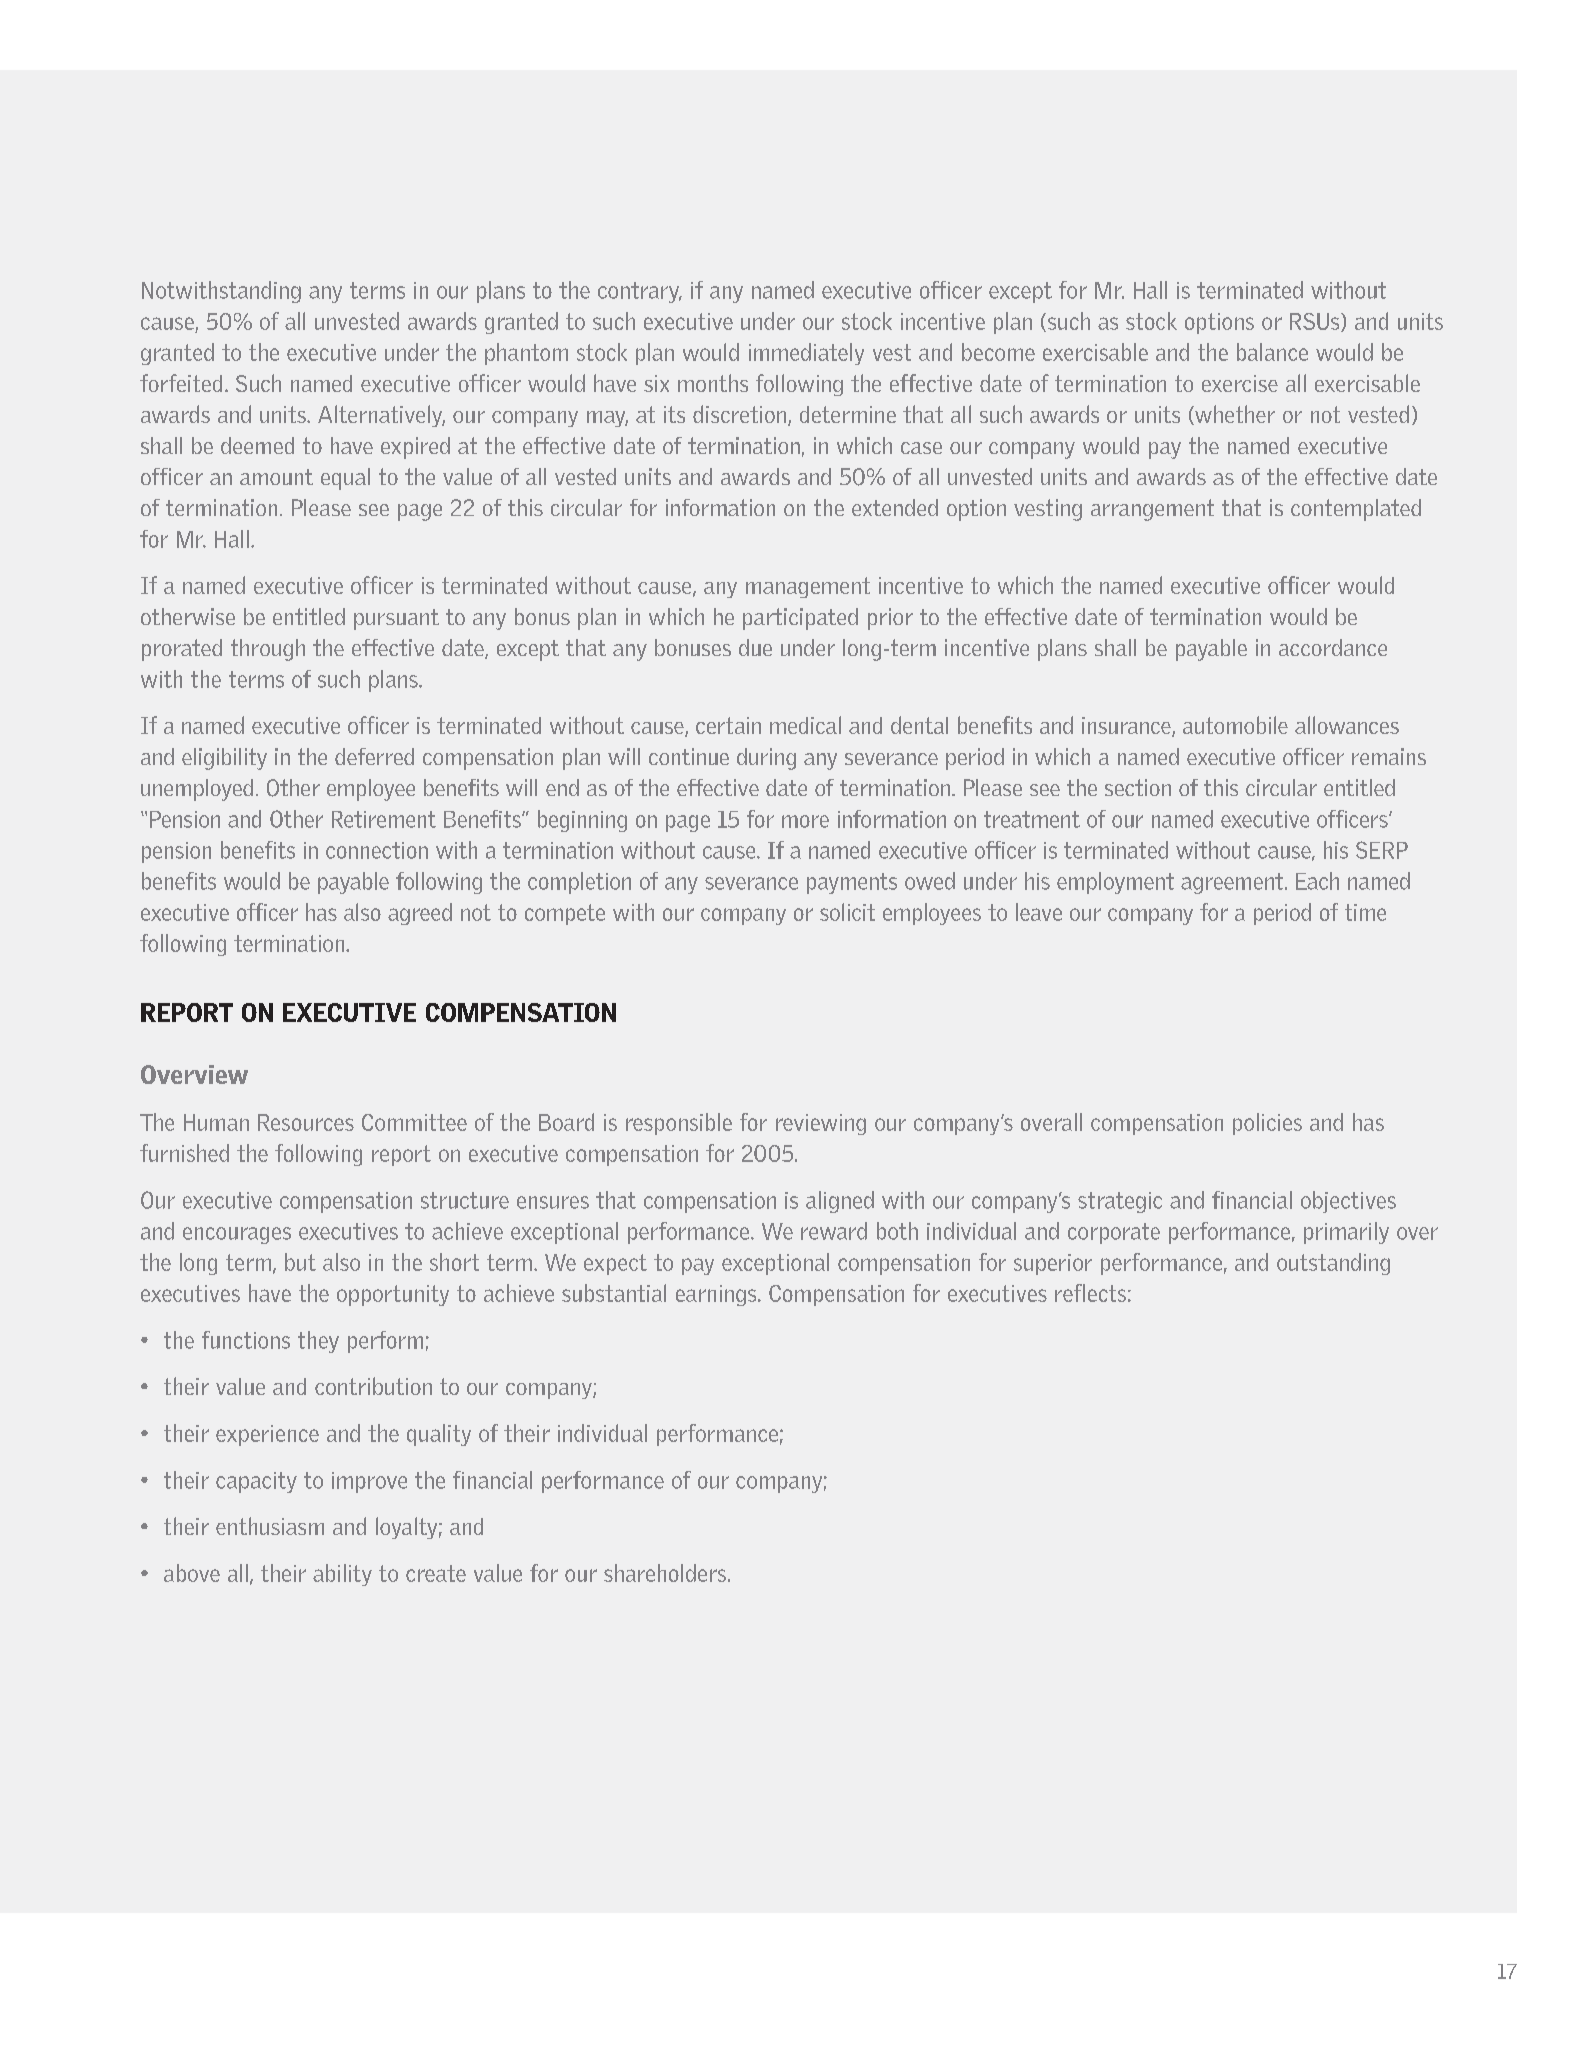 The width and height of the screenshot is (1587, 2053). Describe the element at coordinates (1272, 352) in the screenshot. I see `balance` at that location.
